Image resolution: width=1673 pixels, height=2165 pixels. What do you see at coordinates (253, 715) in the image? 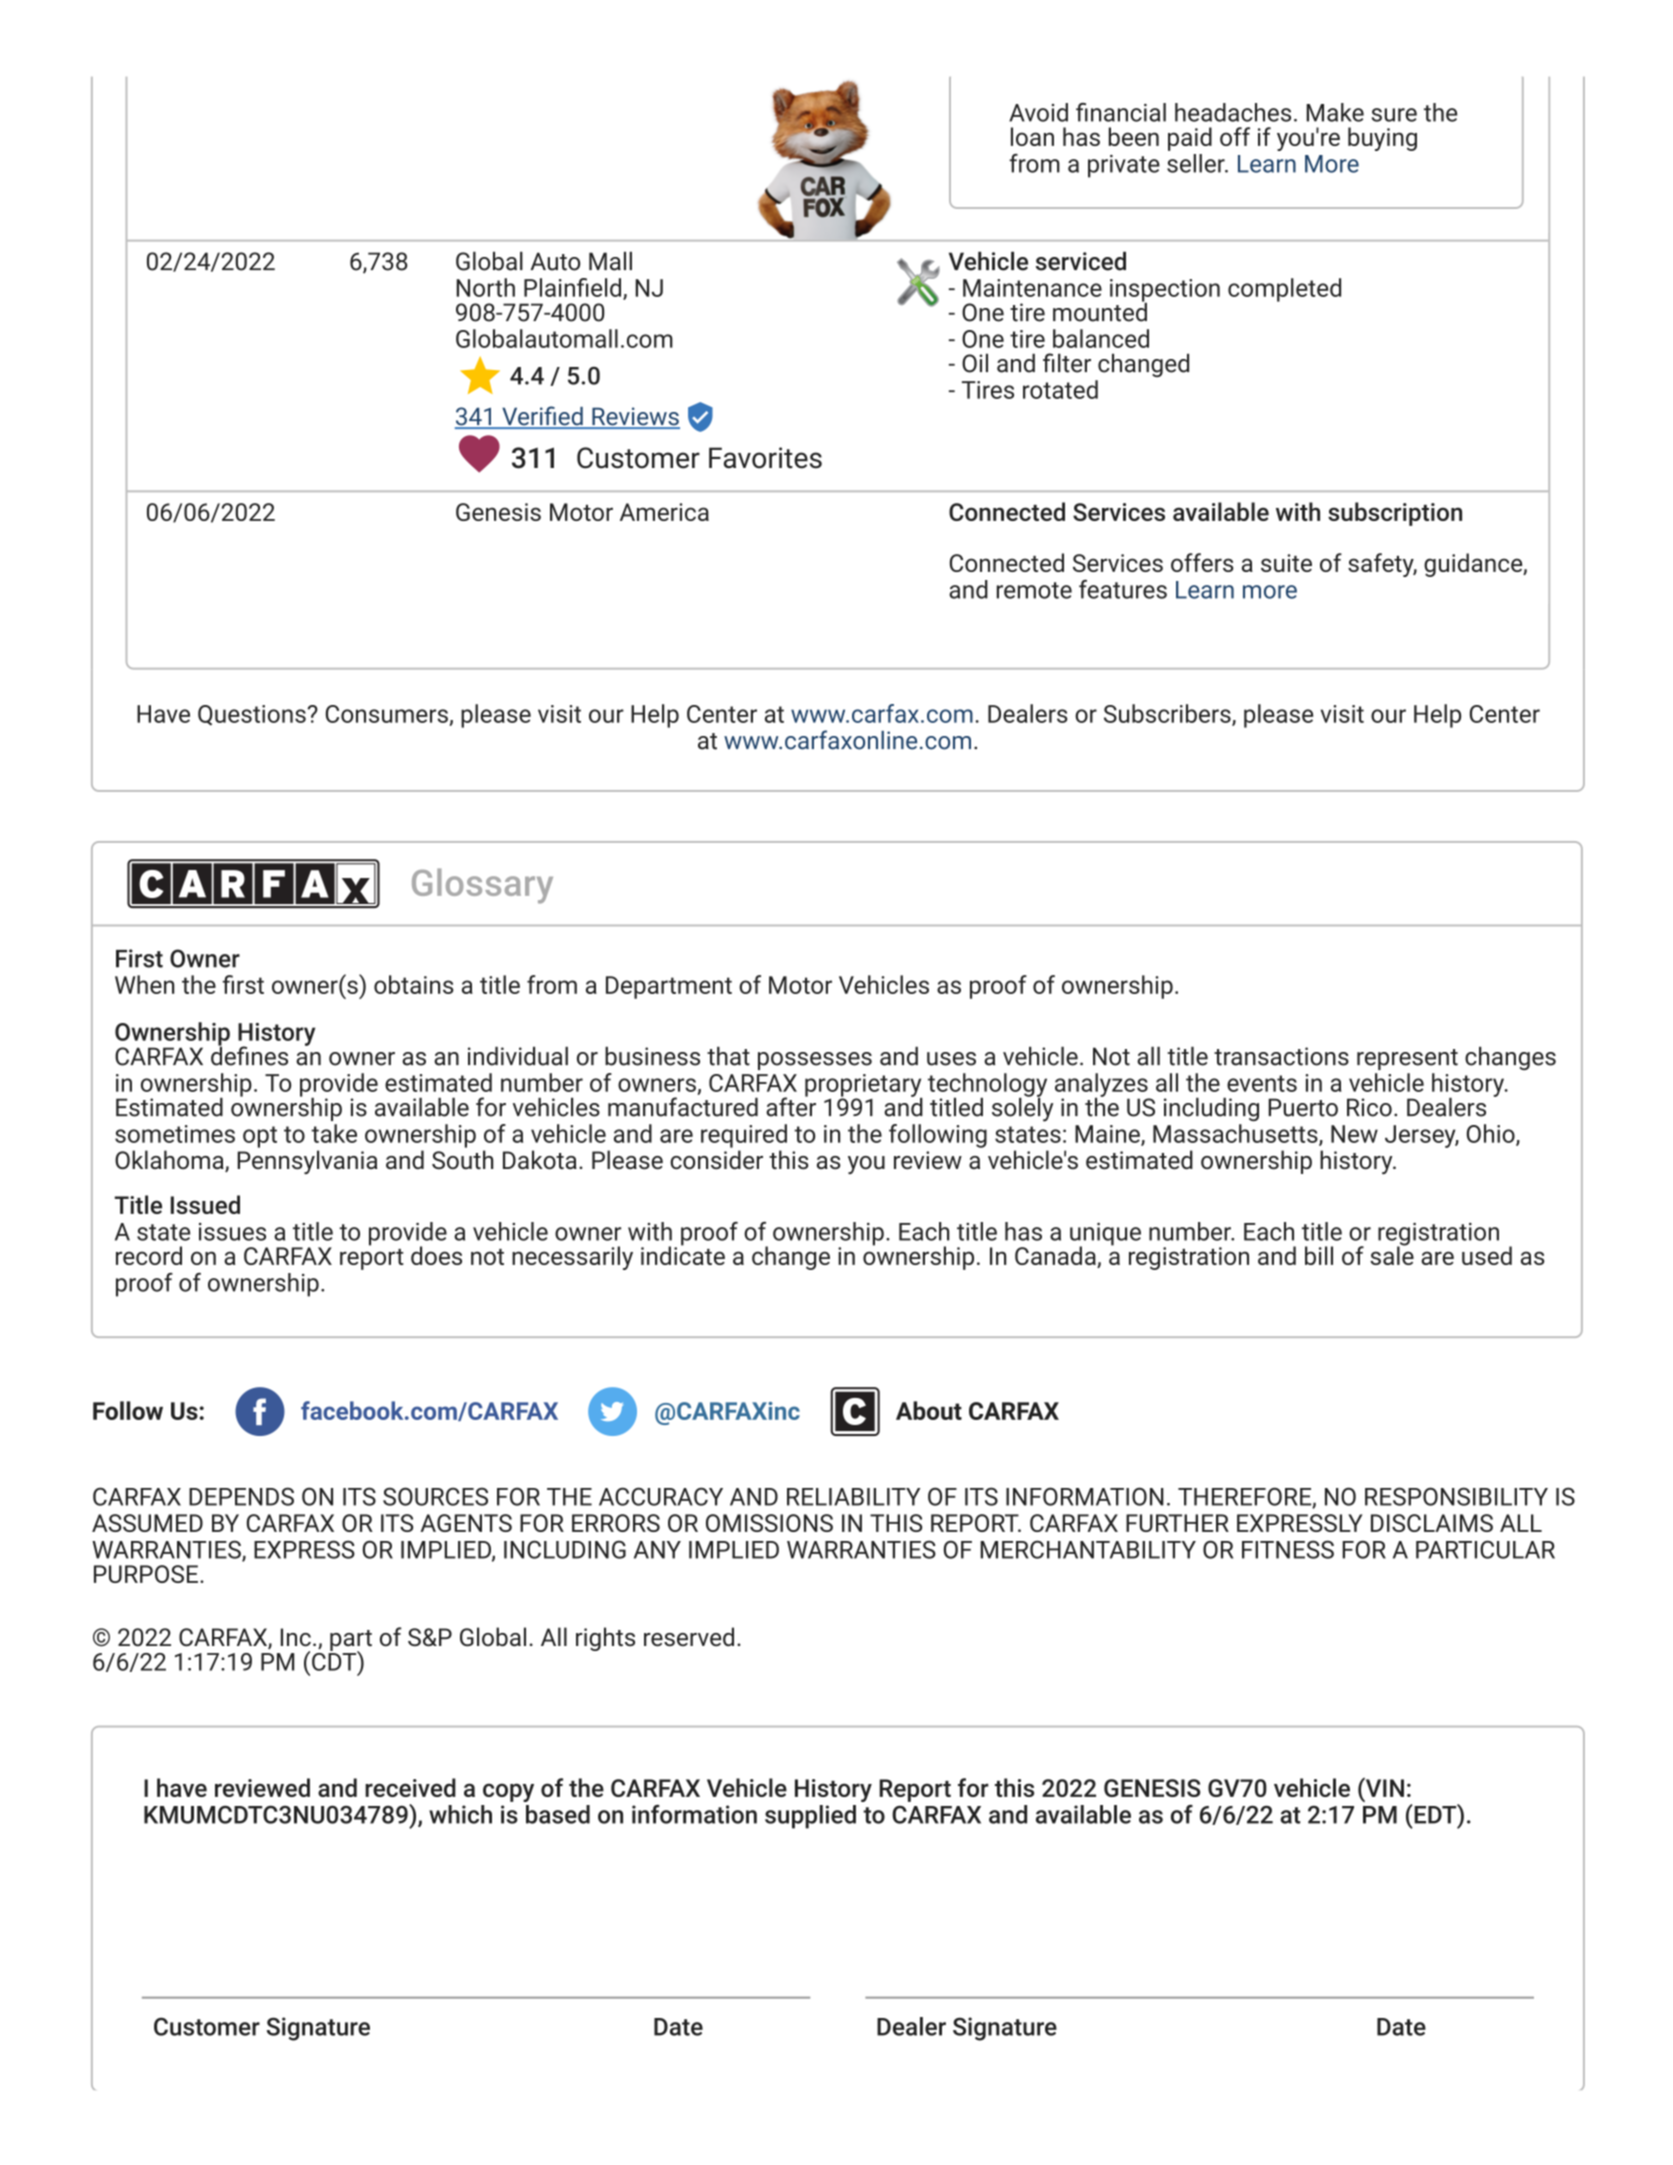
I see `Questions` at bounding box center [253, 715].
